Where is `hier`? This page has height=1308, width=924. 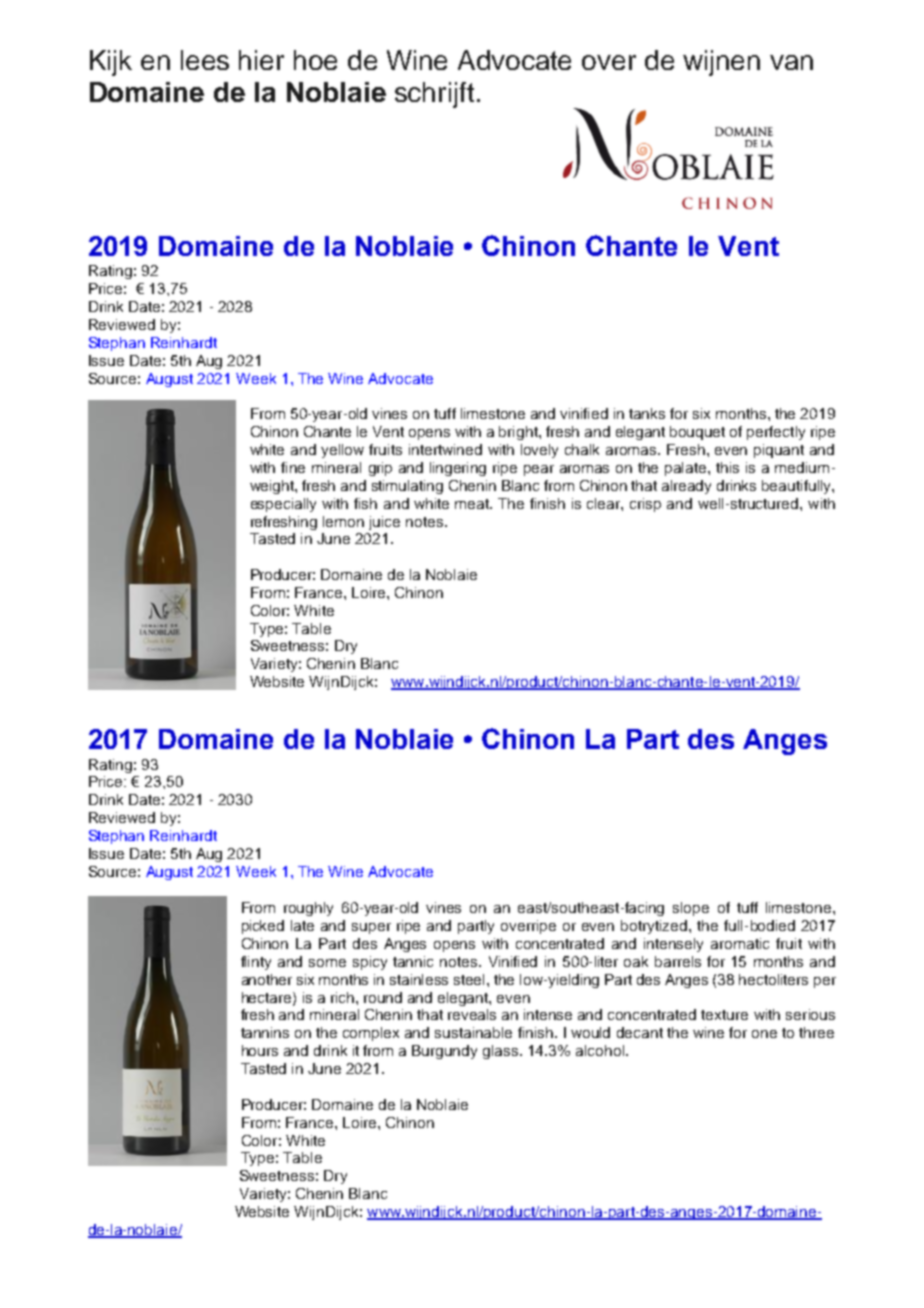
hier is located at coordinates (261, 60).
